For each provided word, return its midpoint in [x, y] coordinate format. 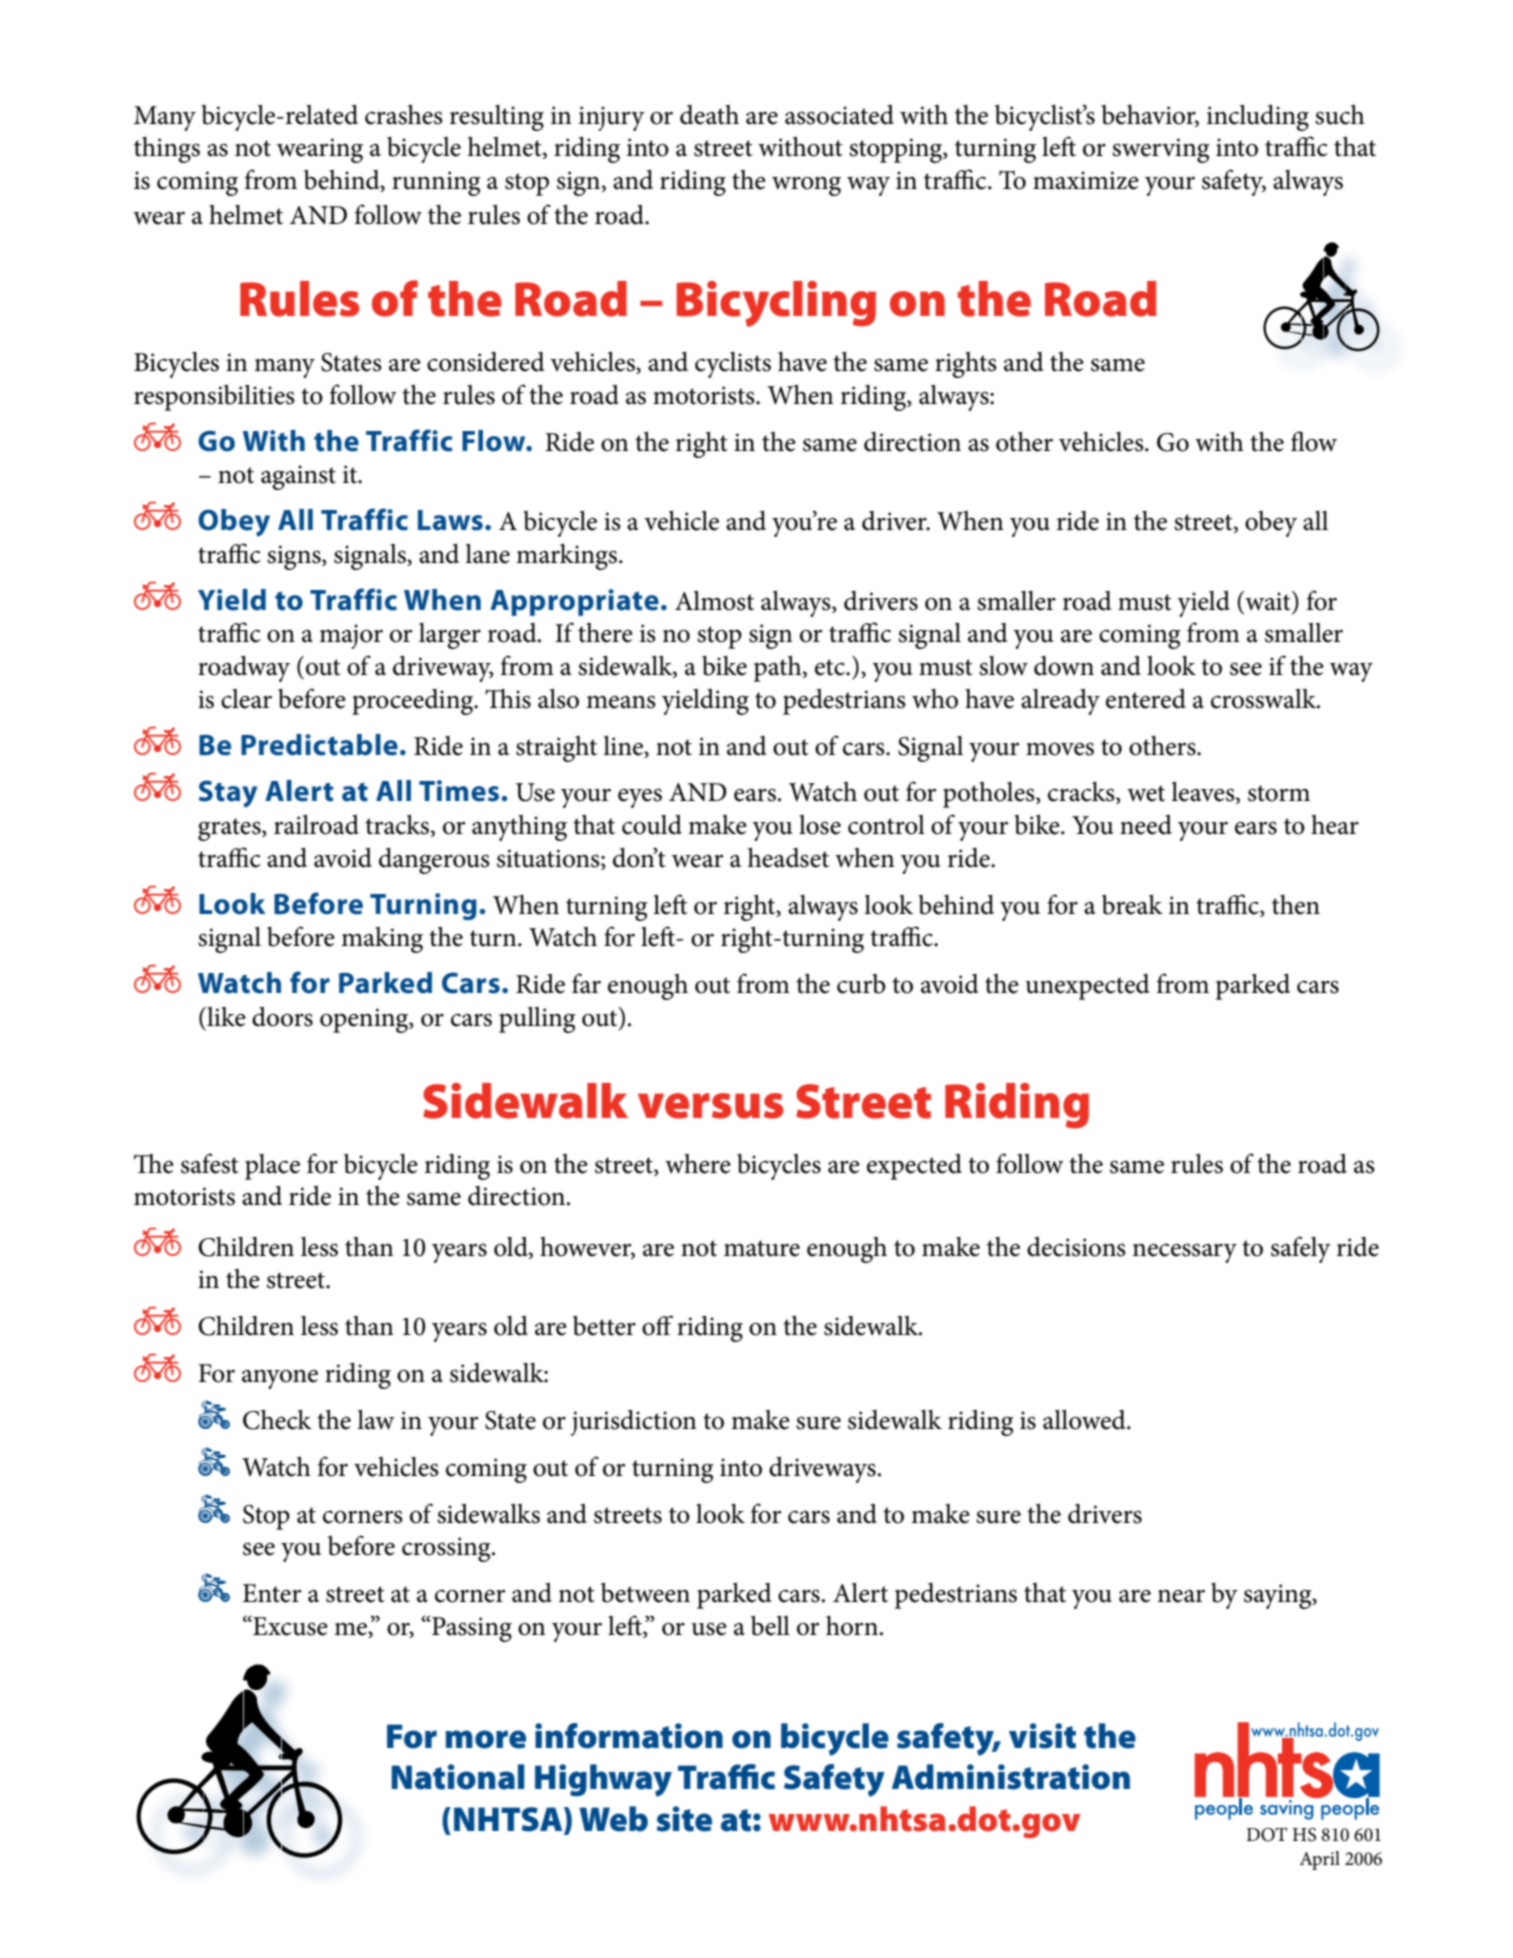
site [684, 1819]
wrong [806, 186]
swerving [1161, 150]
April [1319, 1860]
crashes [404, 115]
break [1132, 905]
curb [861, 984]
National [458, 1777]
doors [282, 1017]
